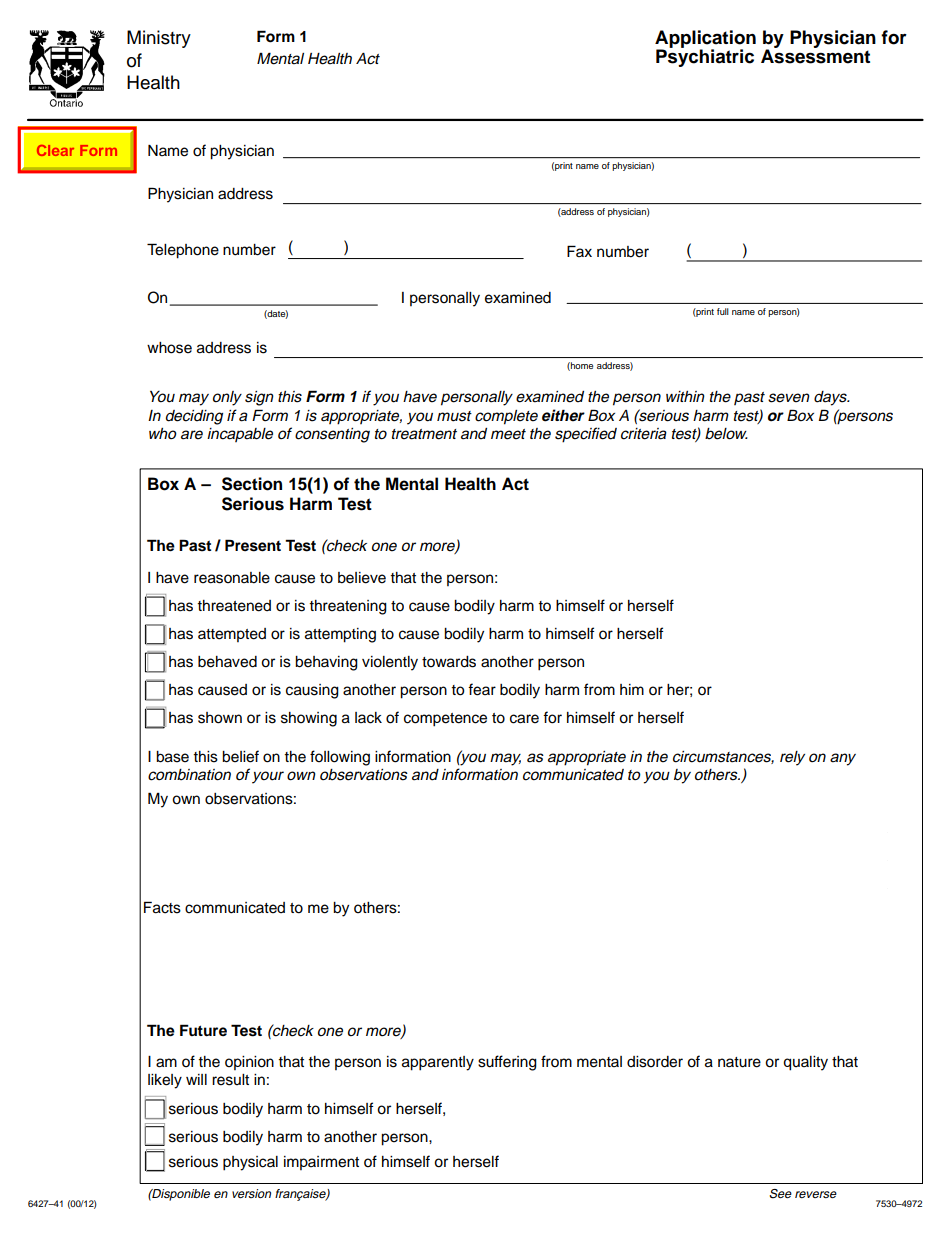  Describe the element at coordinates (705, 40) in the screenshot. I see `Application` at that location.
